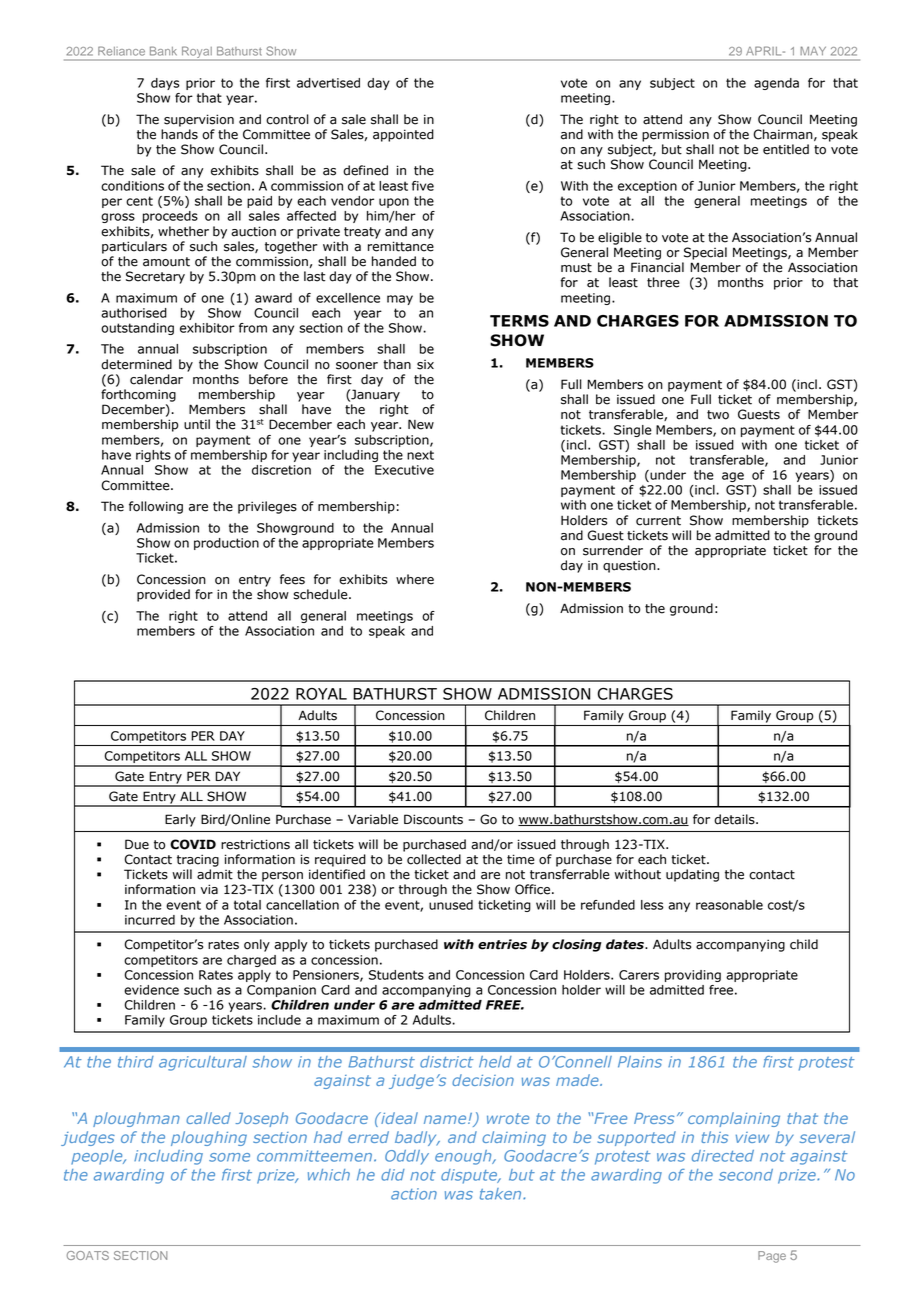  I want to click on details, so click(735, 819).
